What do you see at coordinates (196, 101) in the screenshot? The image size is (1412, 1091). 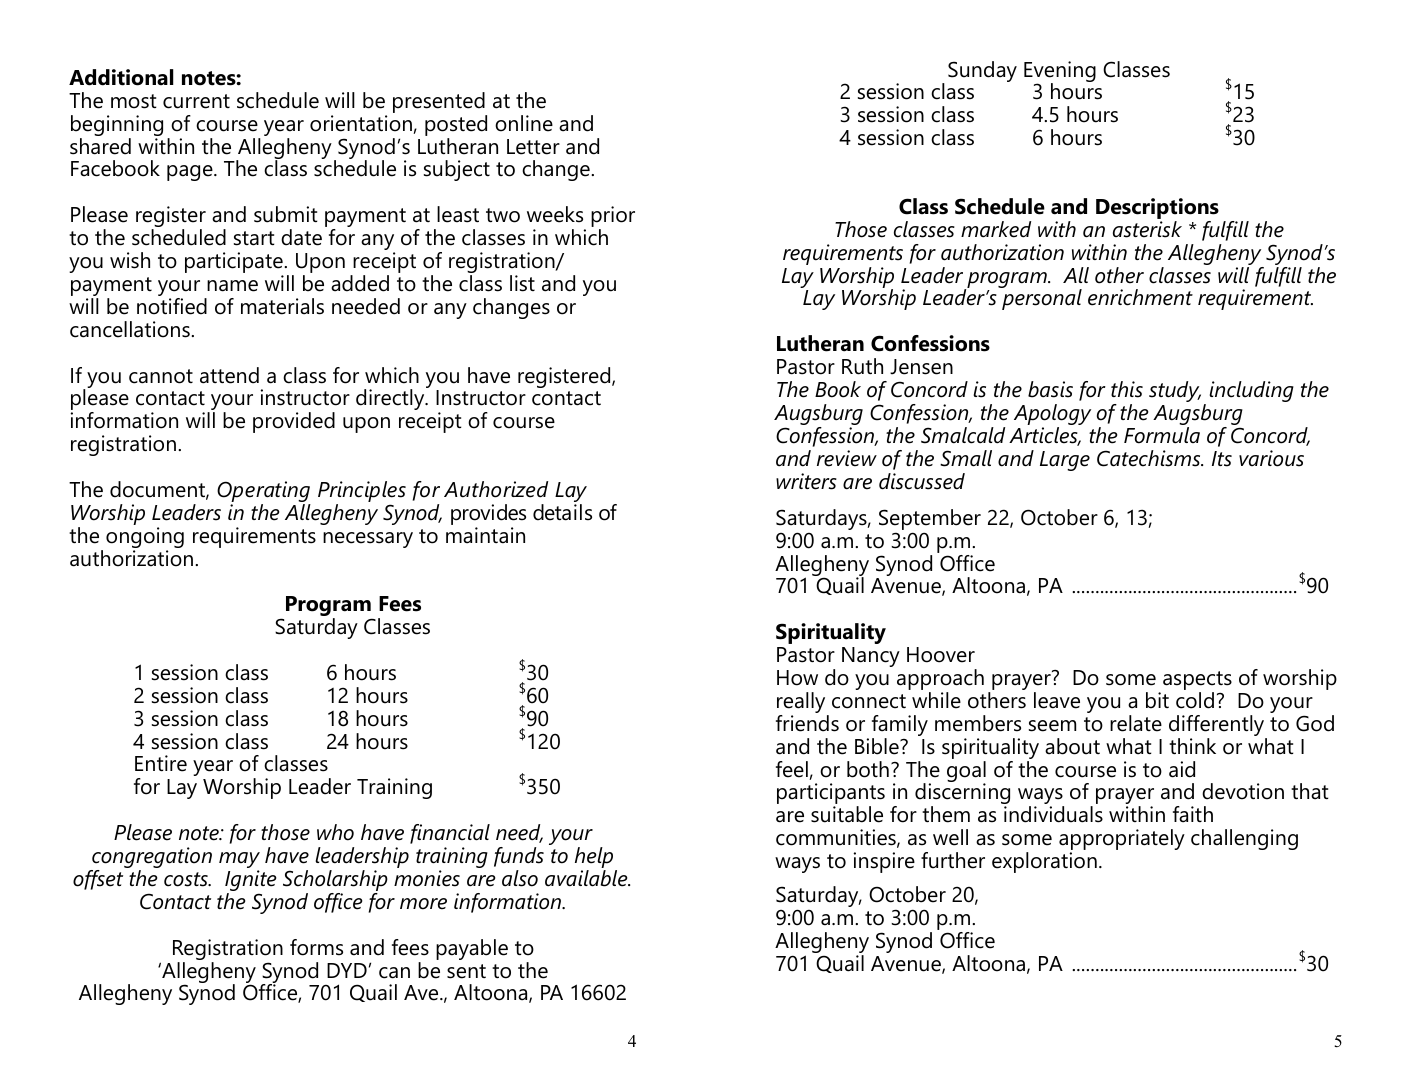 I see `current` at bounding box center [196, 101].
